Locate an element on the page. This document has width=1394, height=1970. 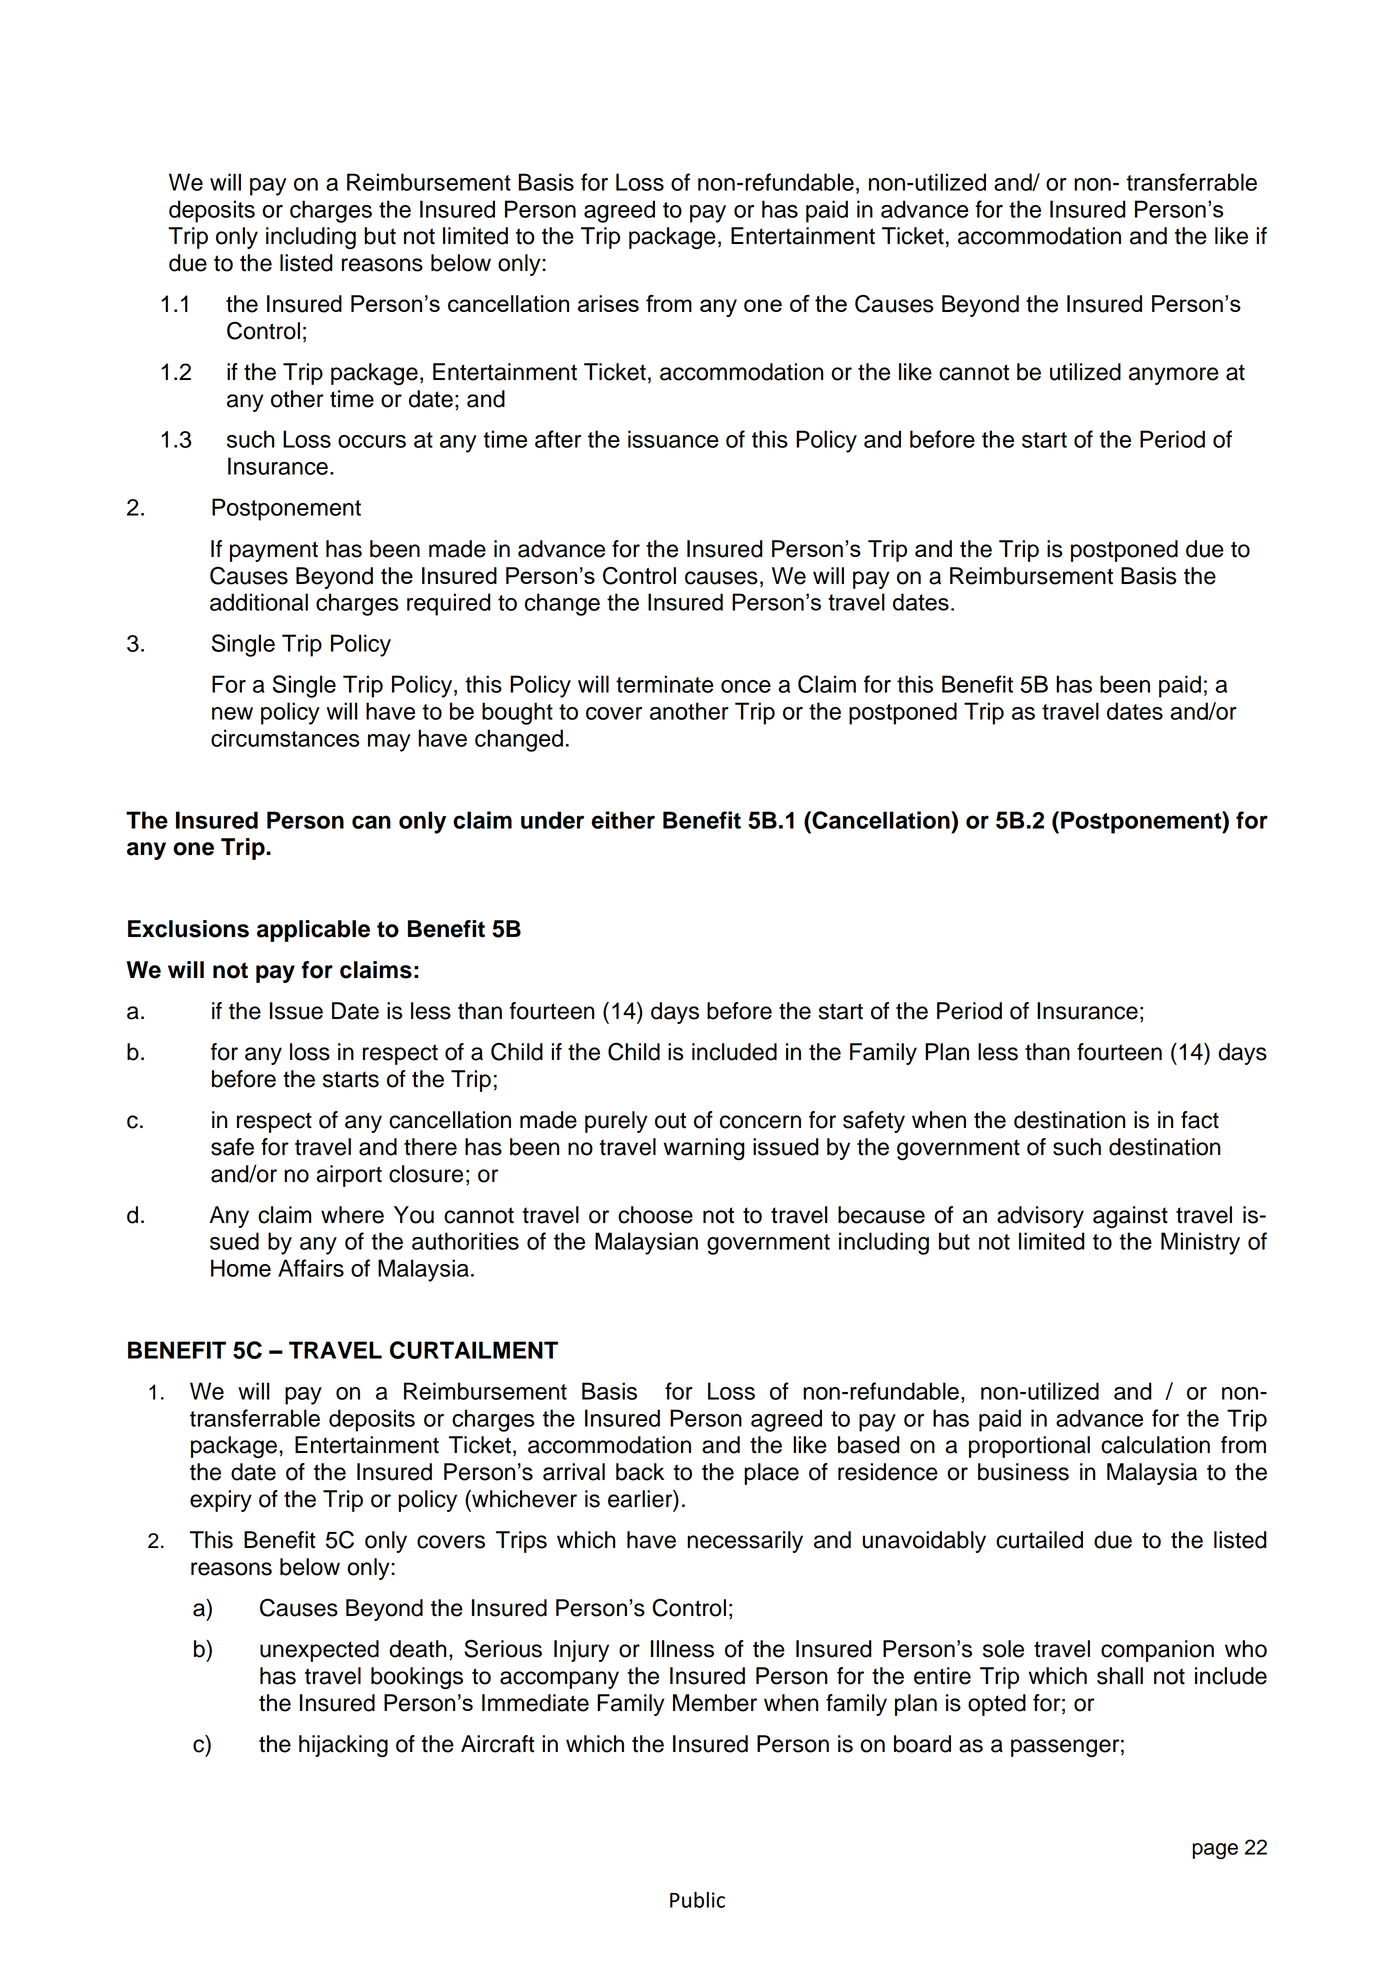
terminate is located at coordinates (665, 684).
